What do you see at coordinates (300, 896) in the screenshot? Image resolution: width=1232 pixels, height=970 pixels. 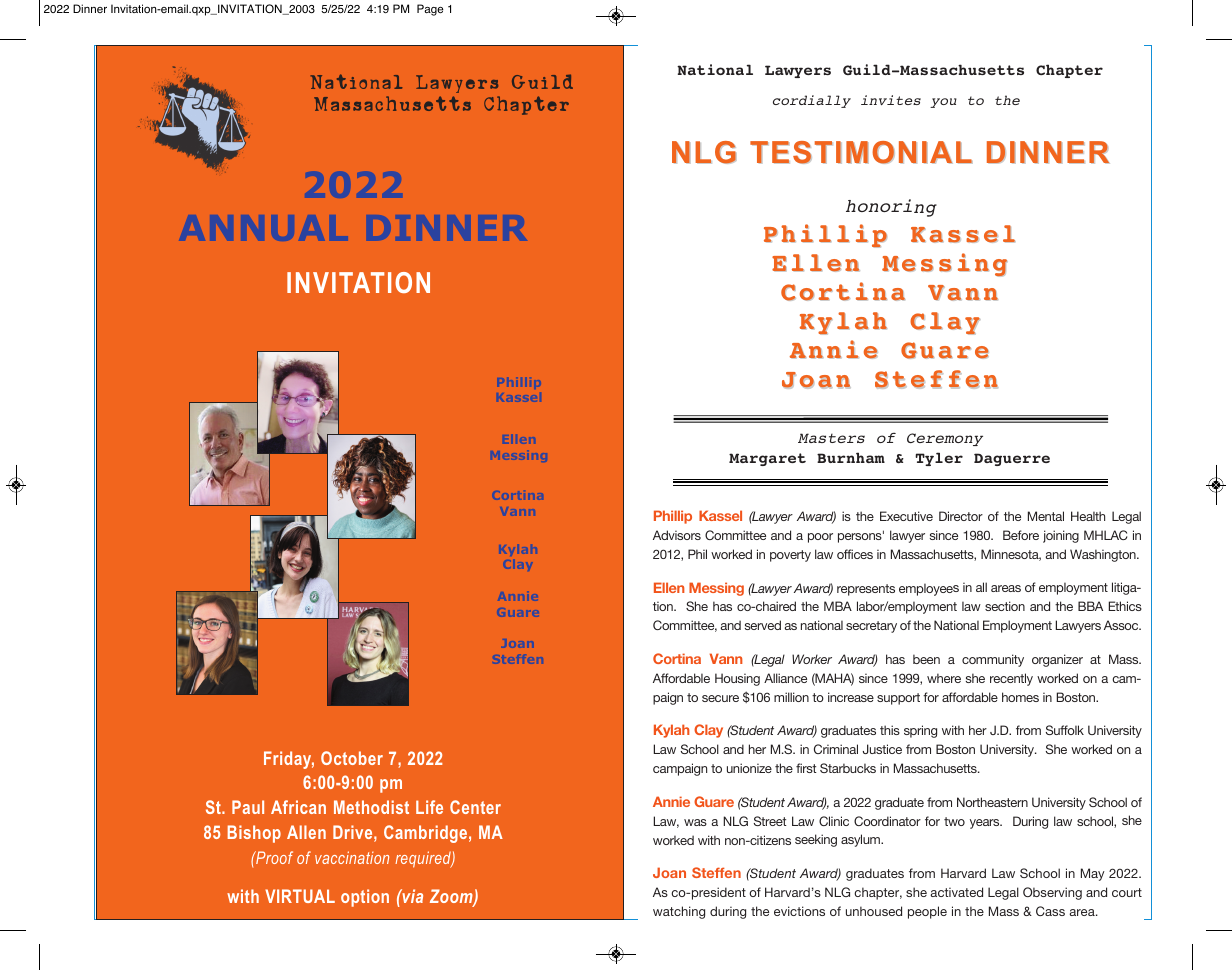 I see `VIRTUAL` at bounding box center [300, 896].
